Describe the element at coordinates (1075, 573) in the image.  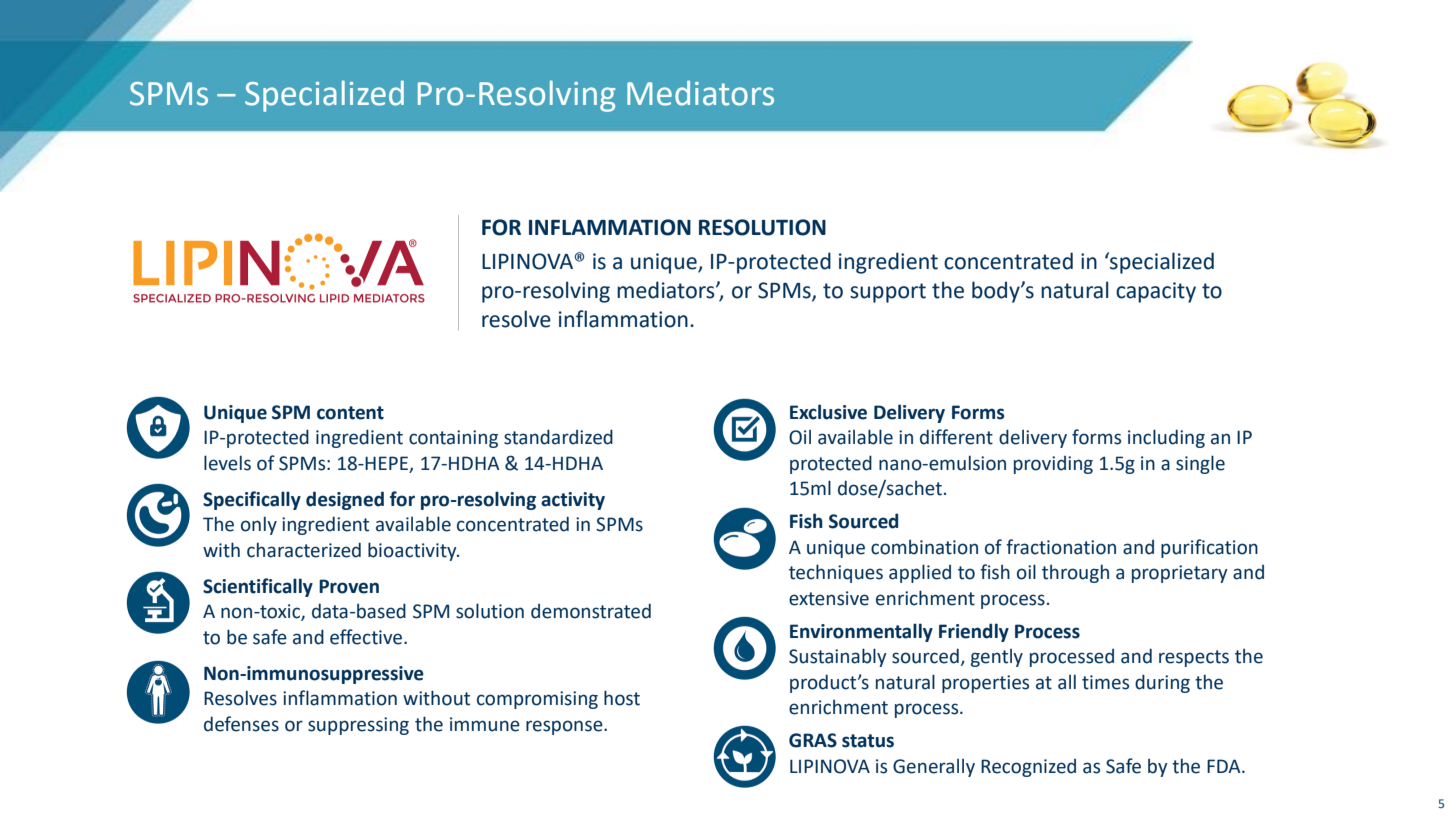
I see `through` at that location.
